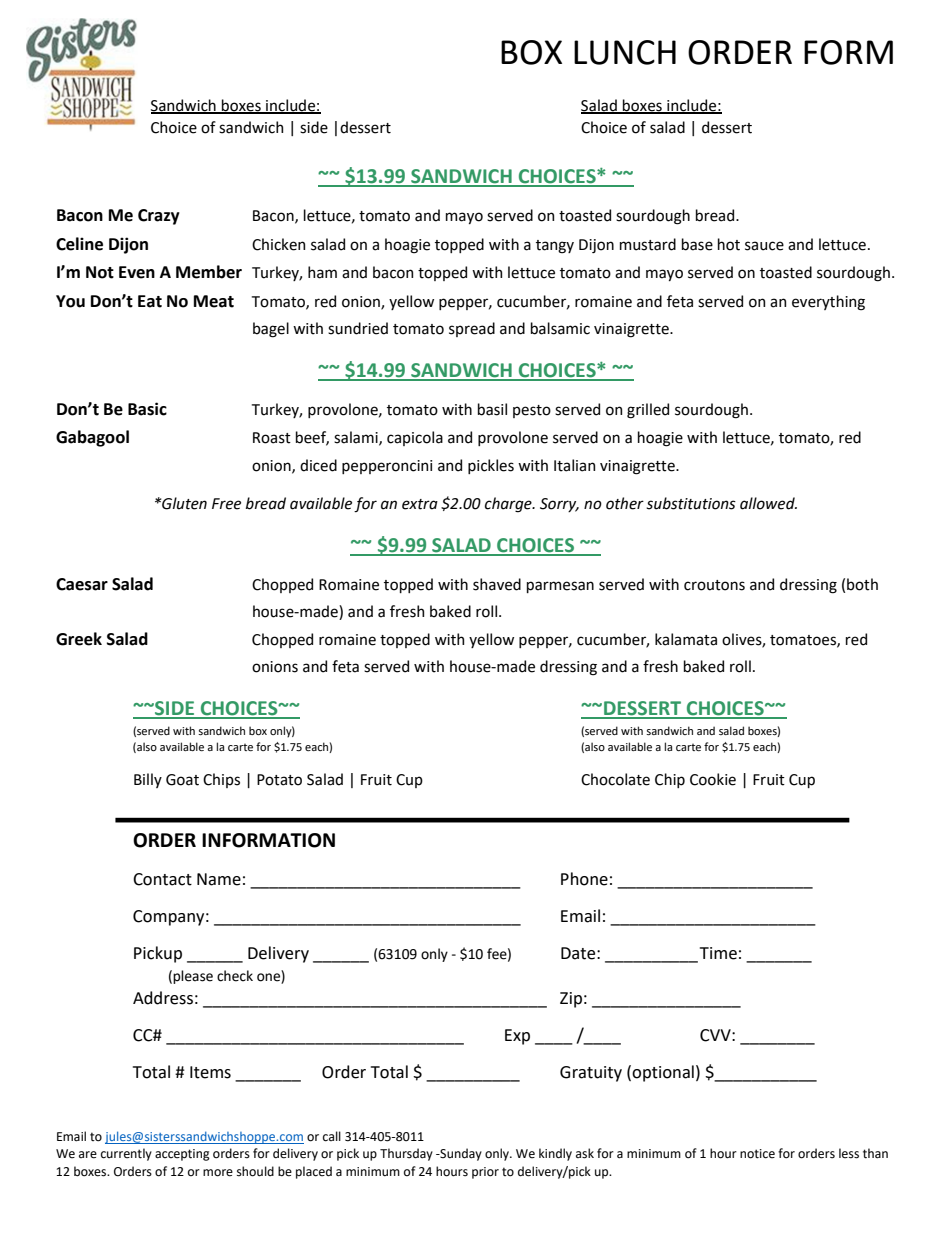 Image resolution: width=952 pixels, height=1233 pixels. Describe the element at coordinates (182, 1155) in the page. I see `accepting` at that location.
